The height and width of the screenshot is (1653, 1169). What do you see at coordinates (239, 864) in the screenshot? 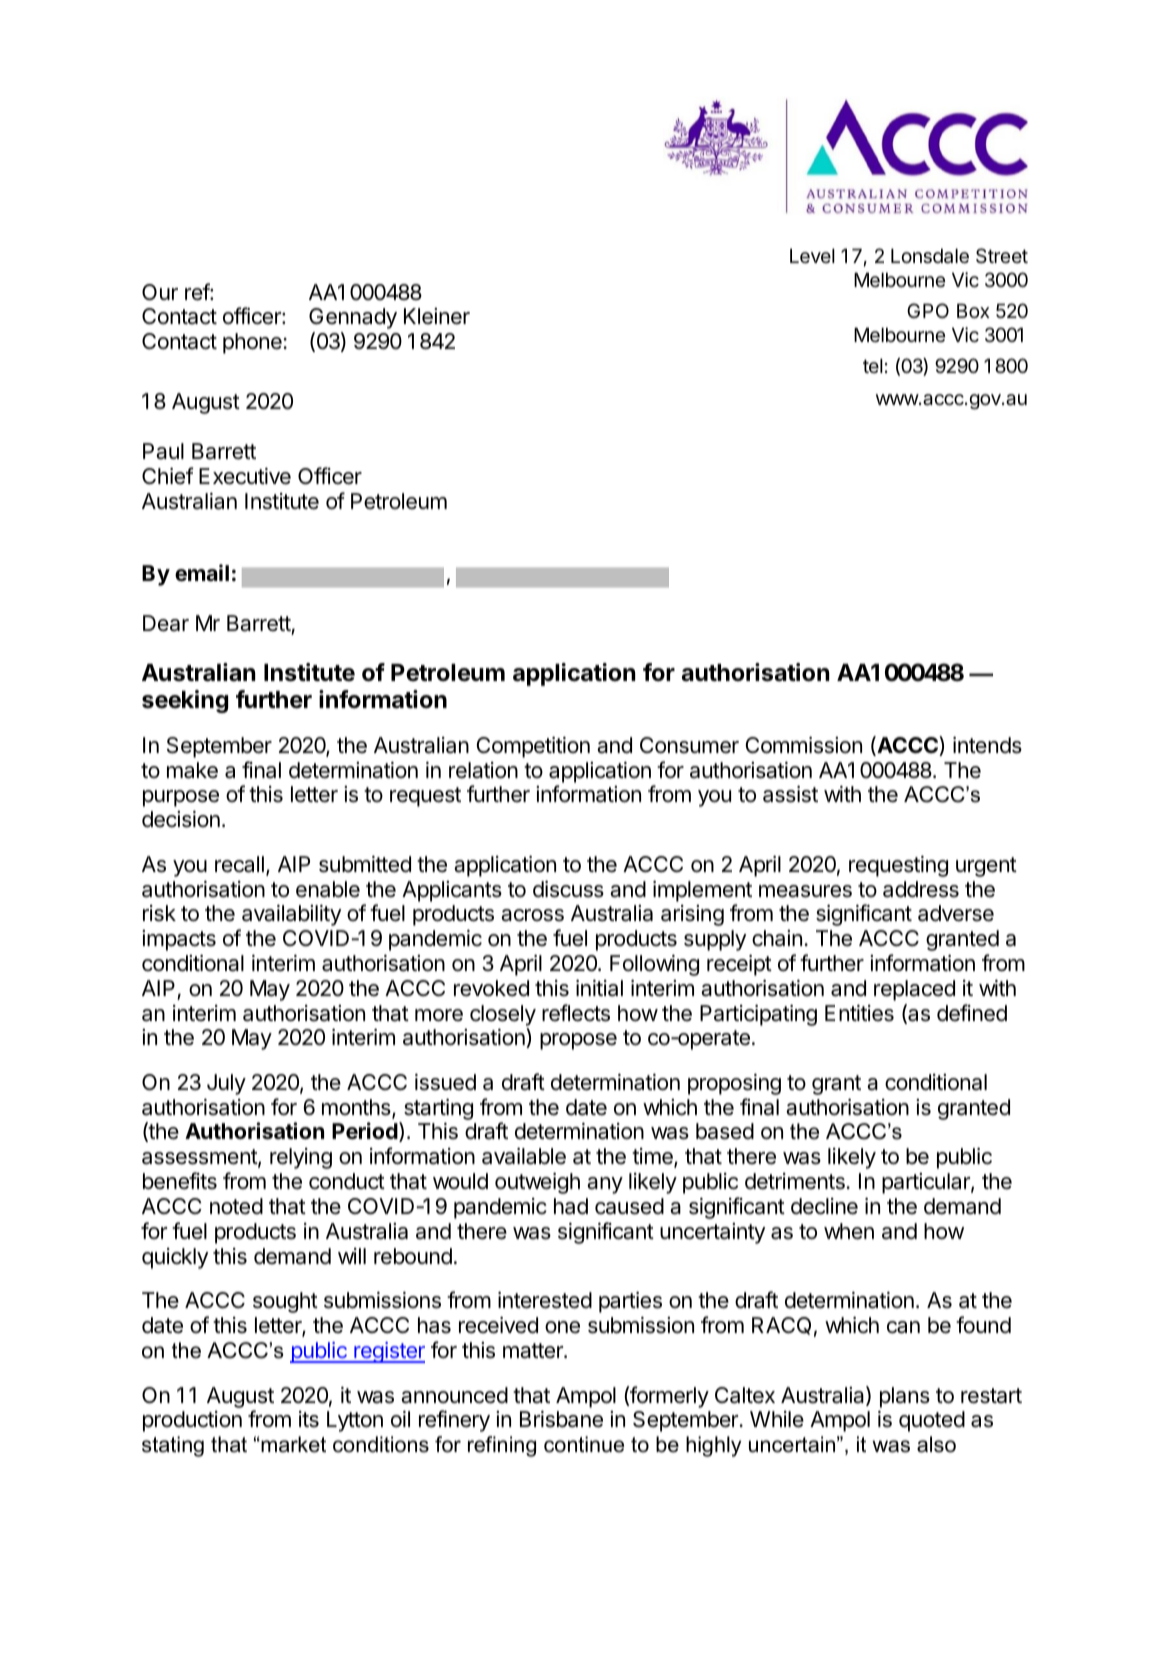
I see `recall` at bounding box center [239, 864].
